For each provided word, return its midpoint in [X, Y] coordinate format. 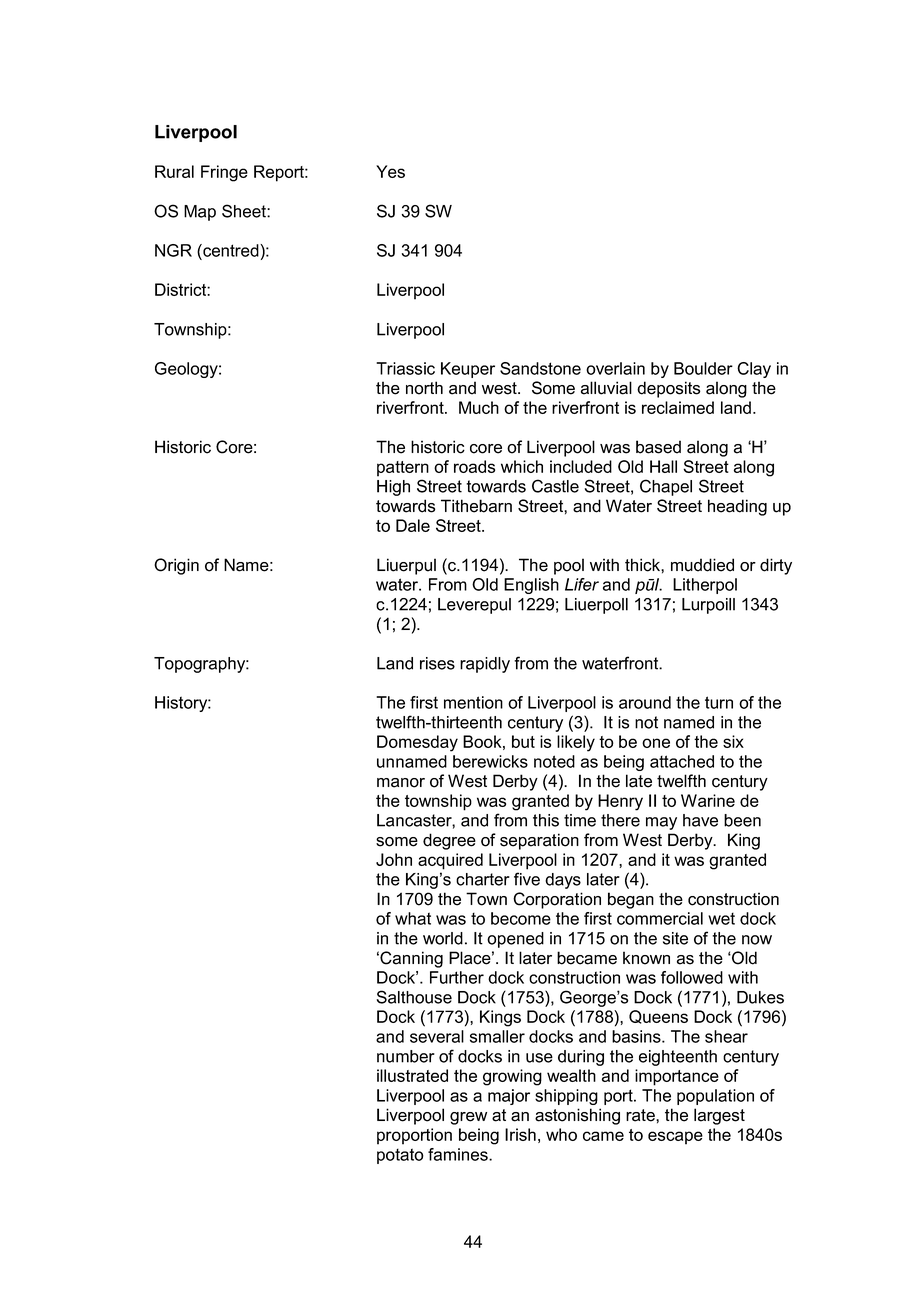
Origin [176, 566]
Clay [754, 370]
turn [719, 702]
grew [468, 1118]
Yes [390, 171]
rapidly [485, 665]
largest [719, 1116]
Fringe [224, 173]
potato [400, 1156]
